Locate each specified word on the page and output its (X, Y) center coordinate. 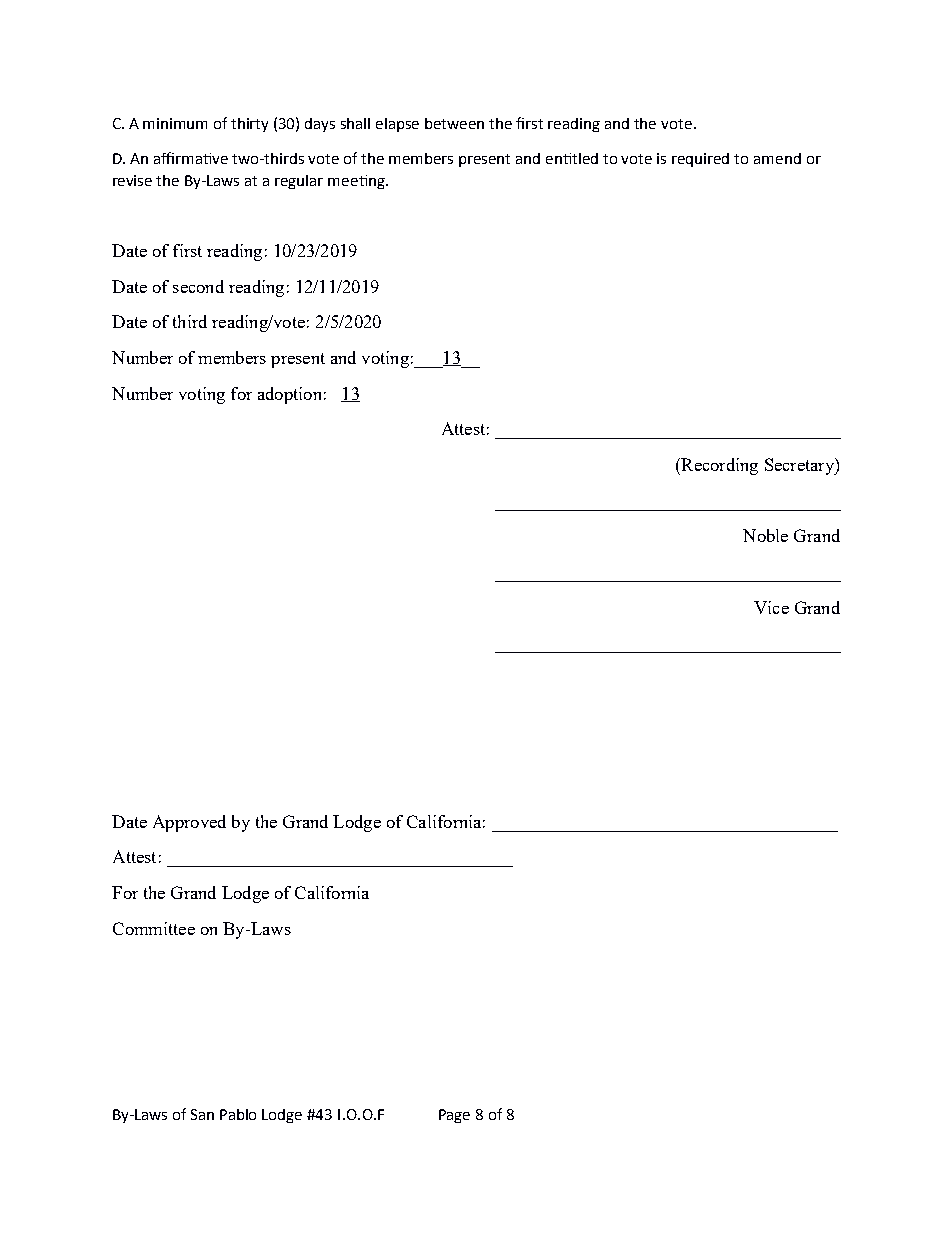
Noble (765, 535)
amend (777, 158)
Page (454, 1116)
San (202, 1114)
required (700, 160)
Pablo (238, 1114)
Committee (154, 928)
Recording (718, 466)
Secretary (800, 466)
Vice (771, 607)
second (198, 286)
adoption (289, 395)
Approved (189, 823)
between (454, 123)
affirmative (191, 158)
